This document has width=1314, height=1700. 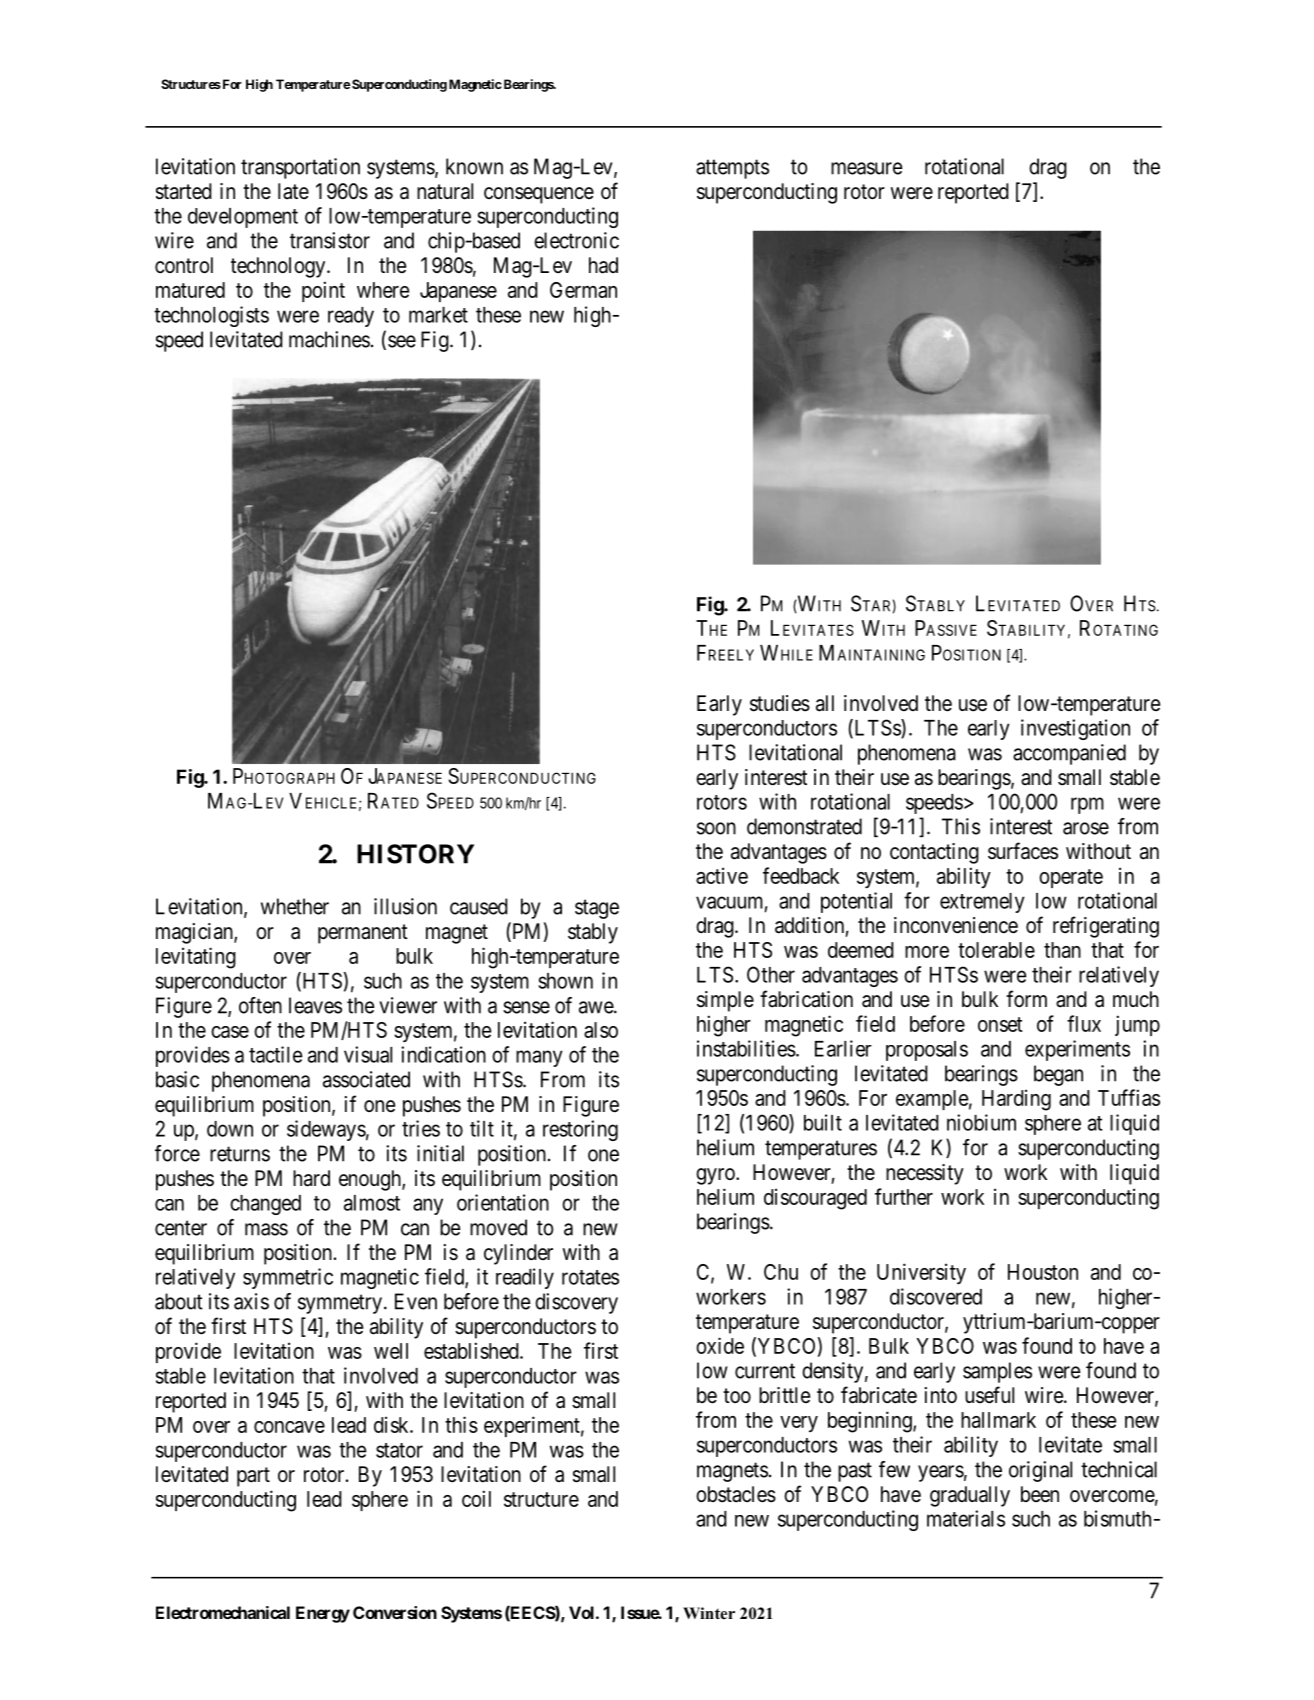 I want to click on measure, so click(x=867, y=168).
